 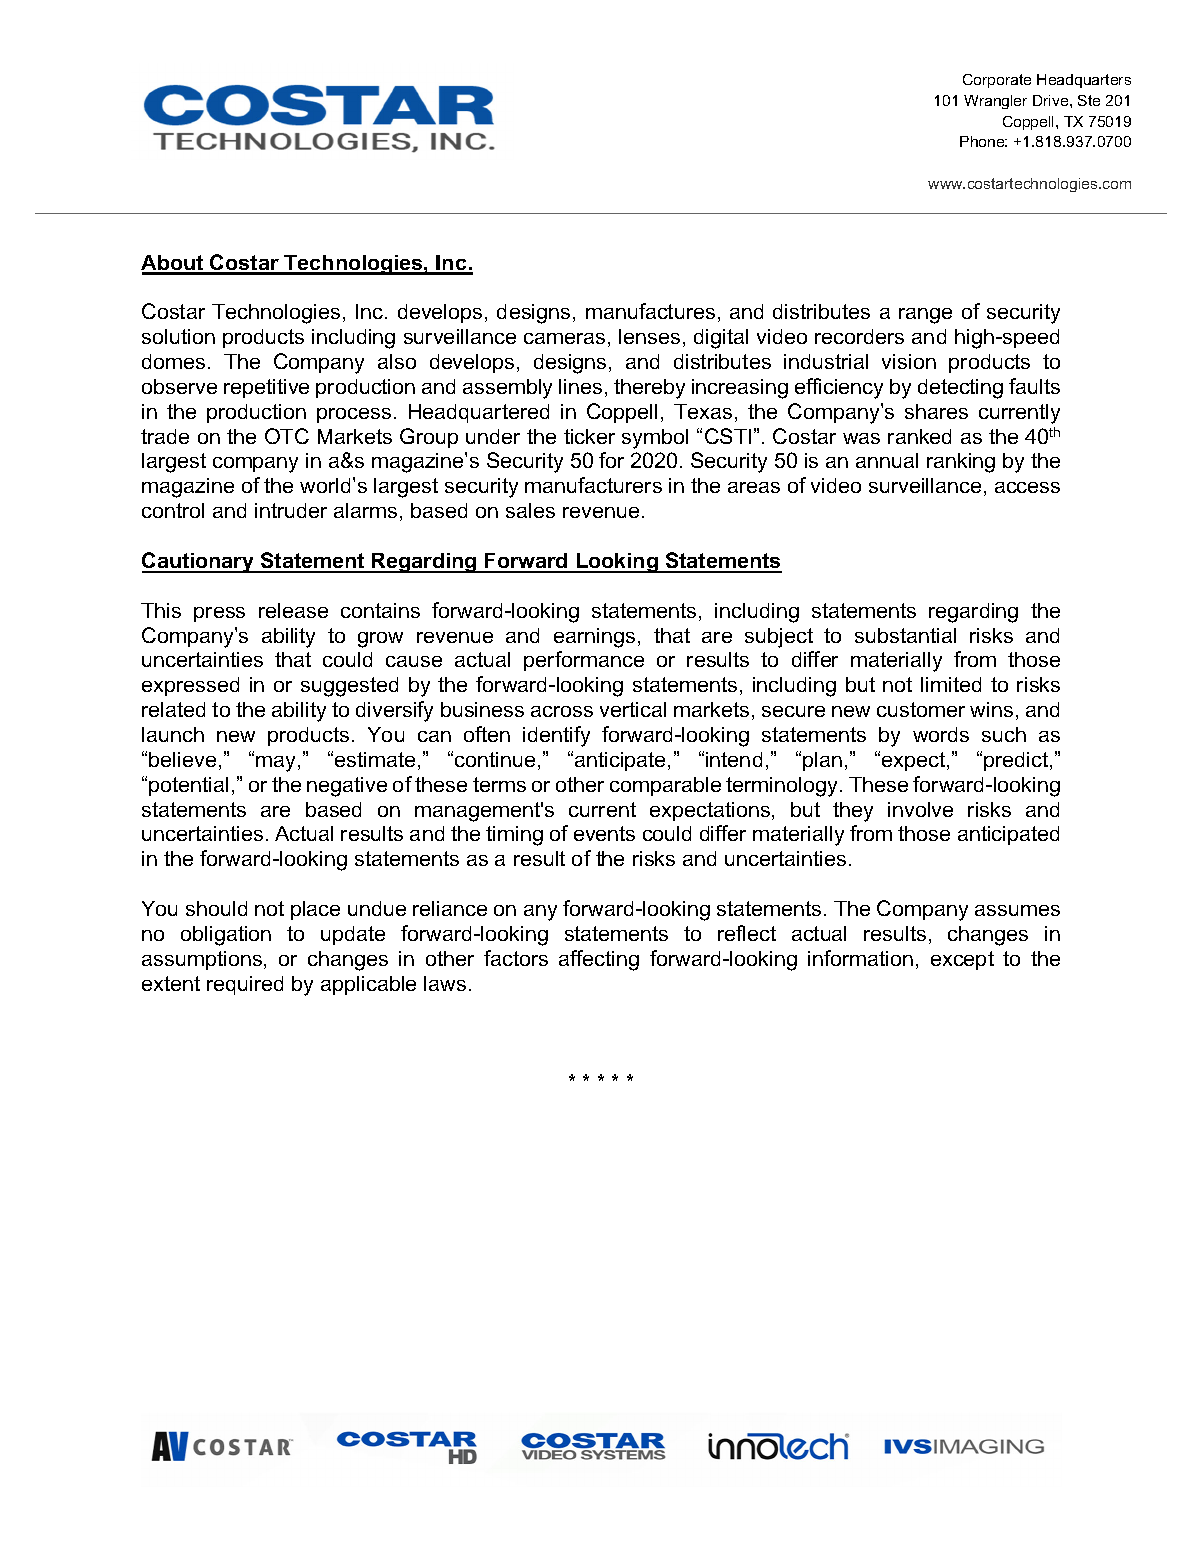 What do you see at coordinates (291, 510) in the screenshot?
I see `intruder` at bounding box center [291, 510].
